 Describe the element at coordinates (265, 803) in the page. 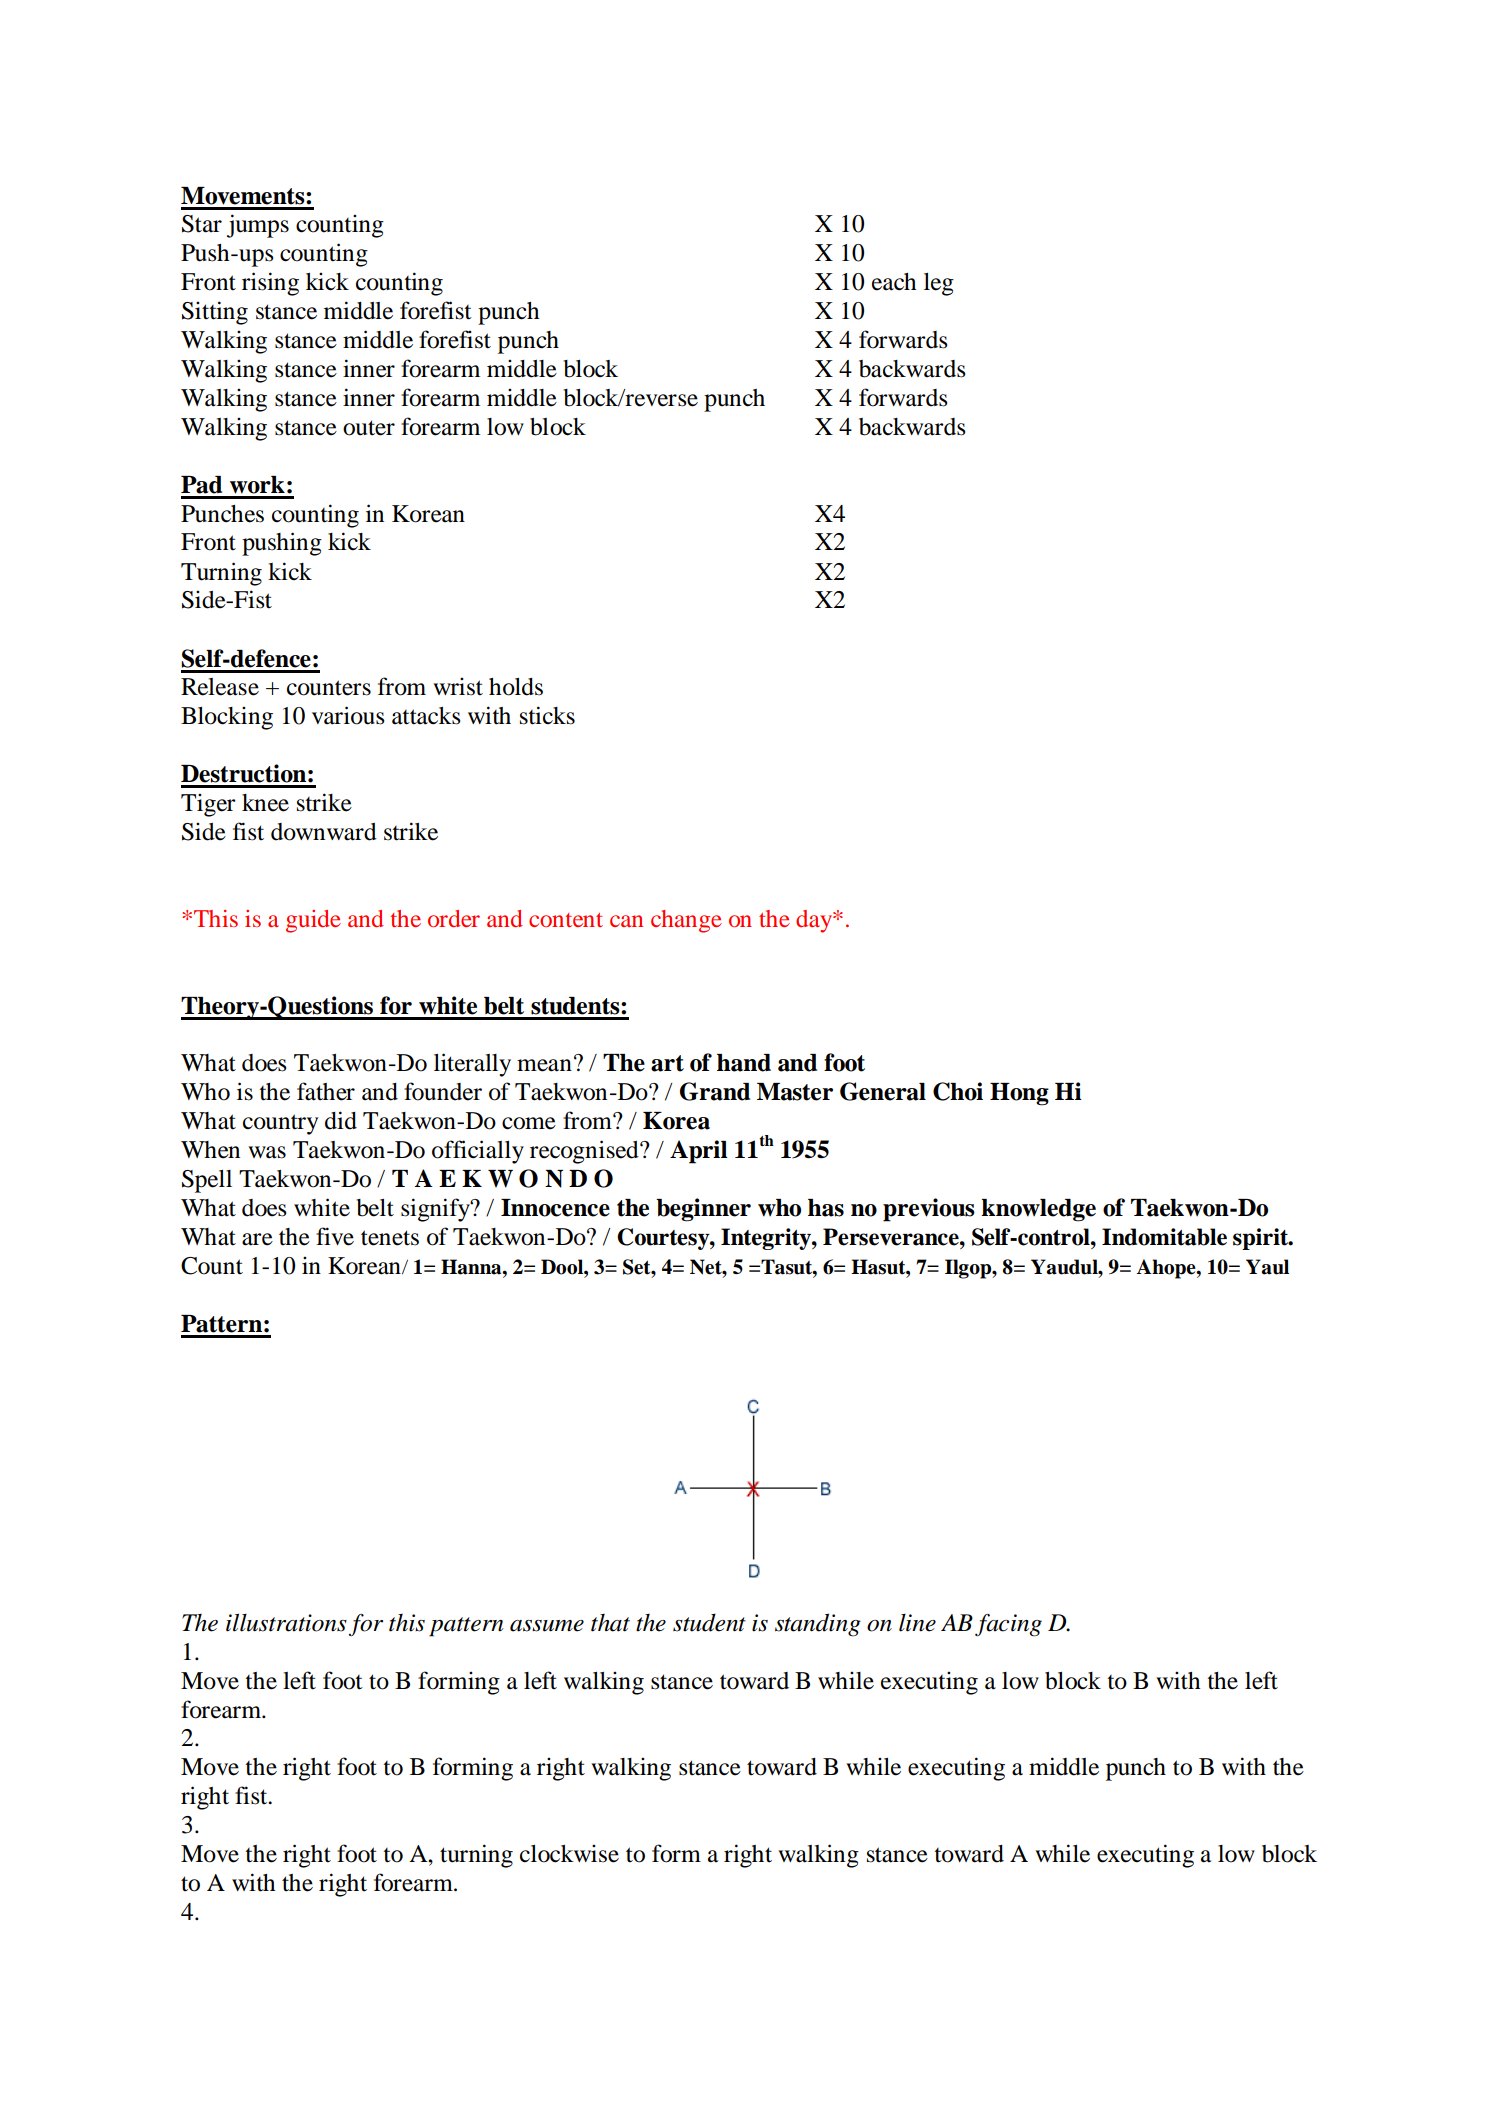

I see `knee` at that location.
